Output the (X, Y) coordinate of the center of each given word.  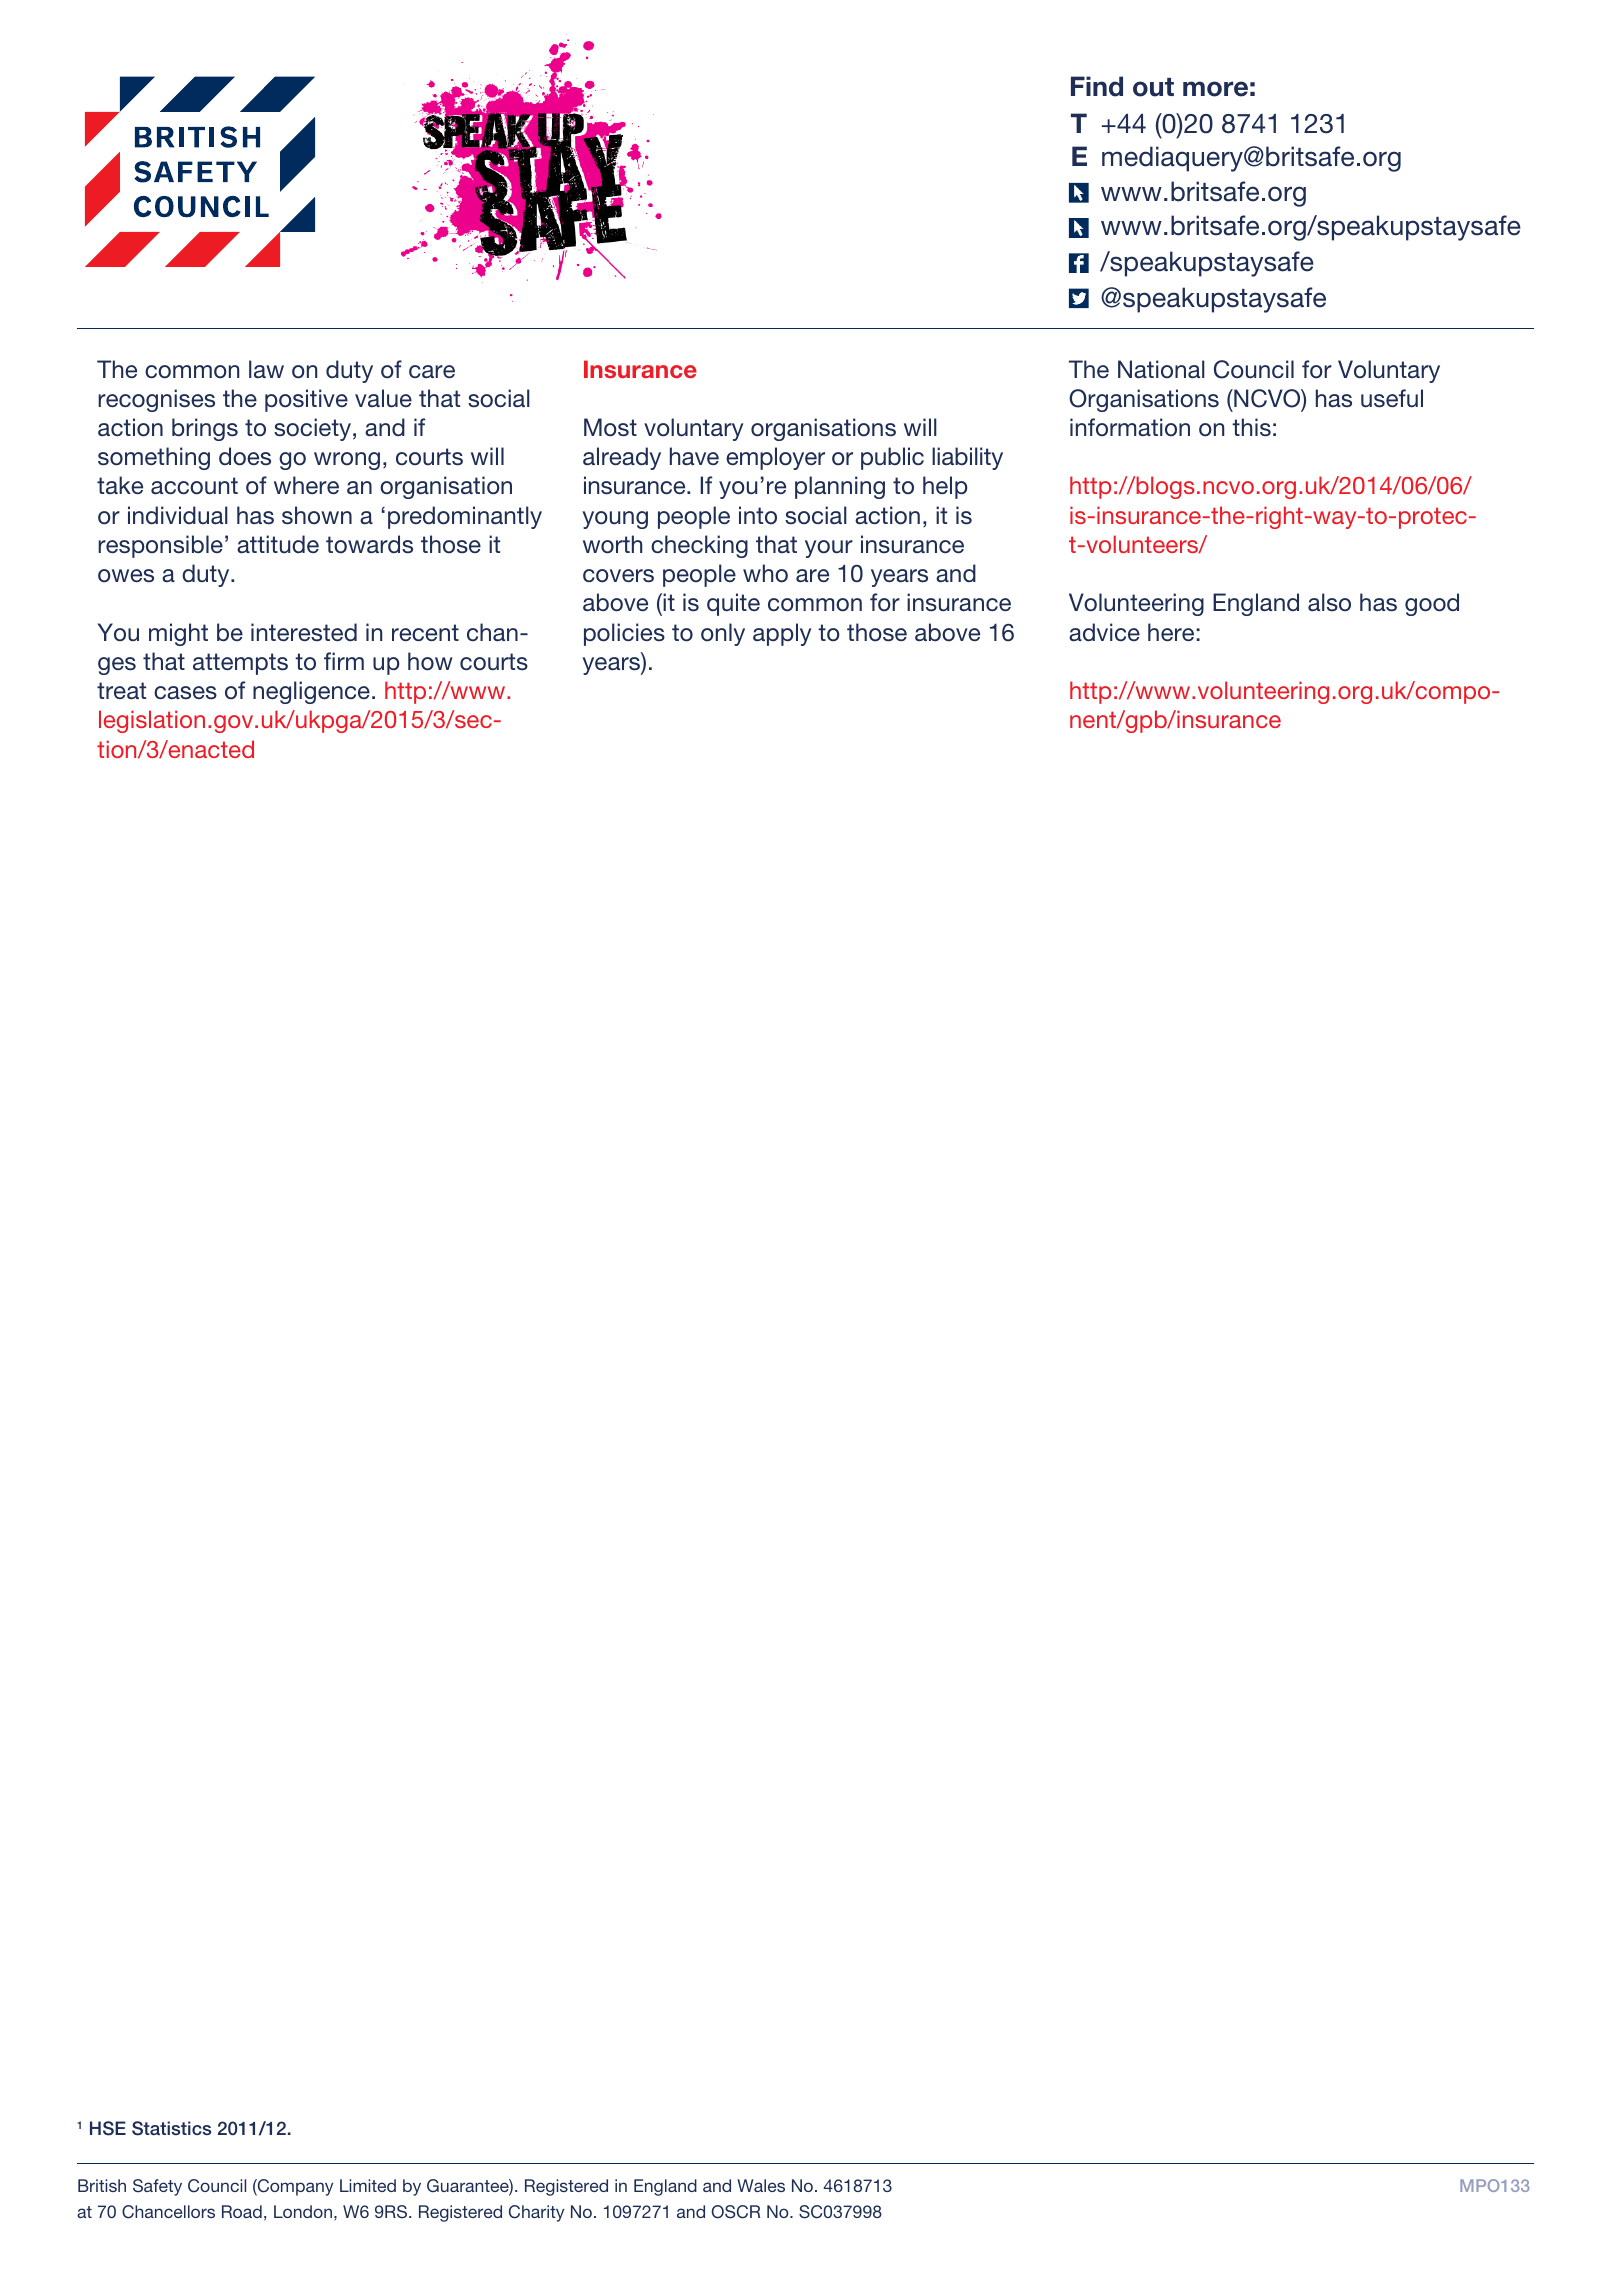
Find (1097, 86)
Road (242, 2211)
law (266, 369)
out (1153, 87)
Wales (761, 2185)
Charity (536, 2213)
